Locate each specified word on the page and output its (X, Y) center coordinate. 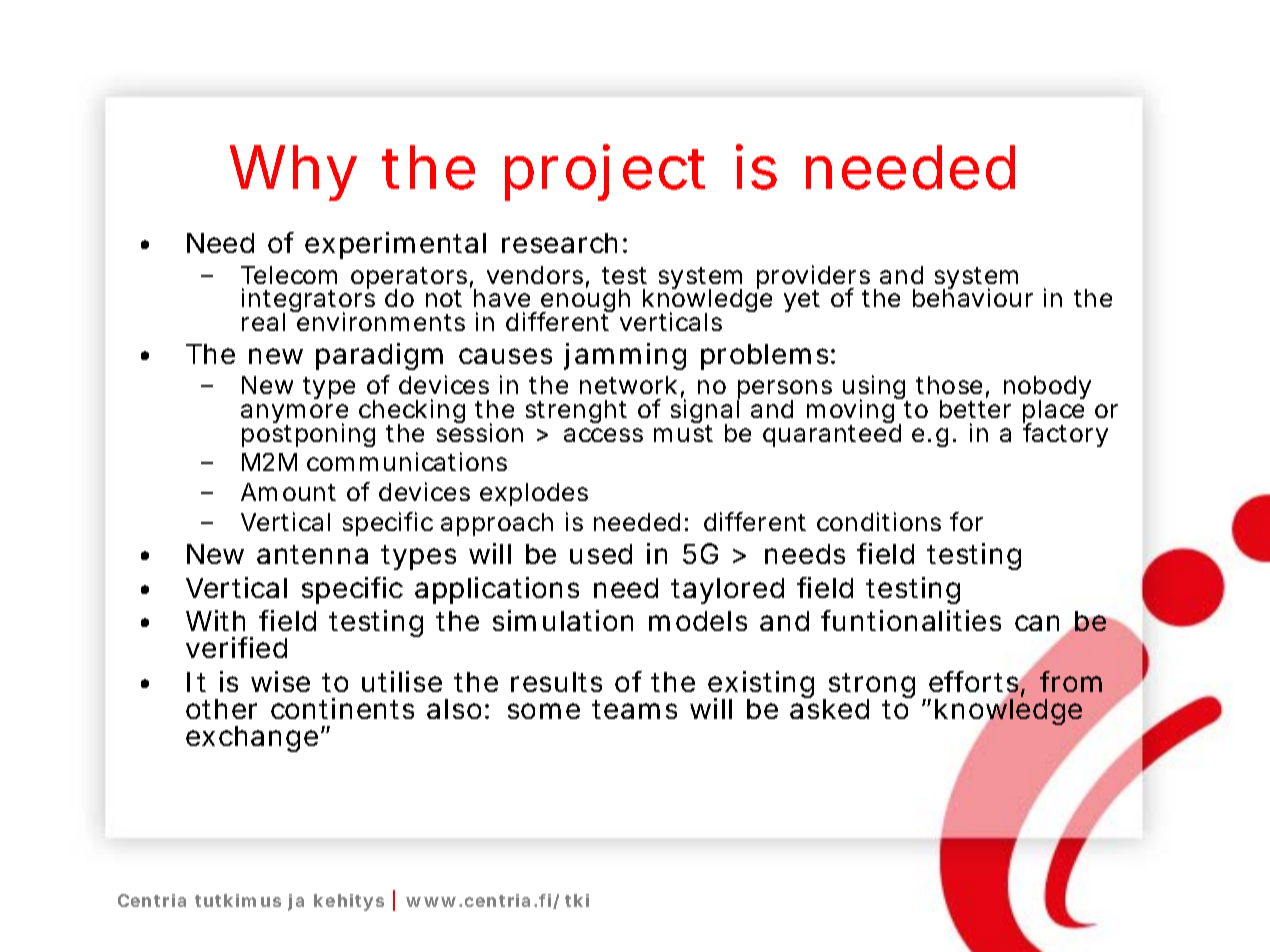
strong (877, 687)
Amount (288, 492)
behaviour (973, 297)
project (605, 172)
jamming (625, 356)
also (458, 709)
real (263, 322)
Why (293, 173)
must (683, 433)
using (875, 389)
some (544, 711)
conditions (884, 521)
